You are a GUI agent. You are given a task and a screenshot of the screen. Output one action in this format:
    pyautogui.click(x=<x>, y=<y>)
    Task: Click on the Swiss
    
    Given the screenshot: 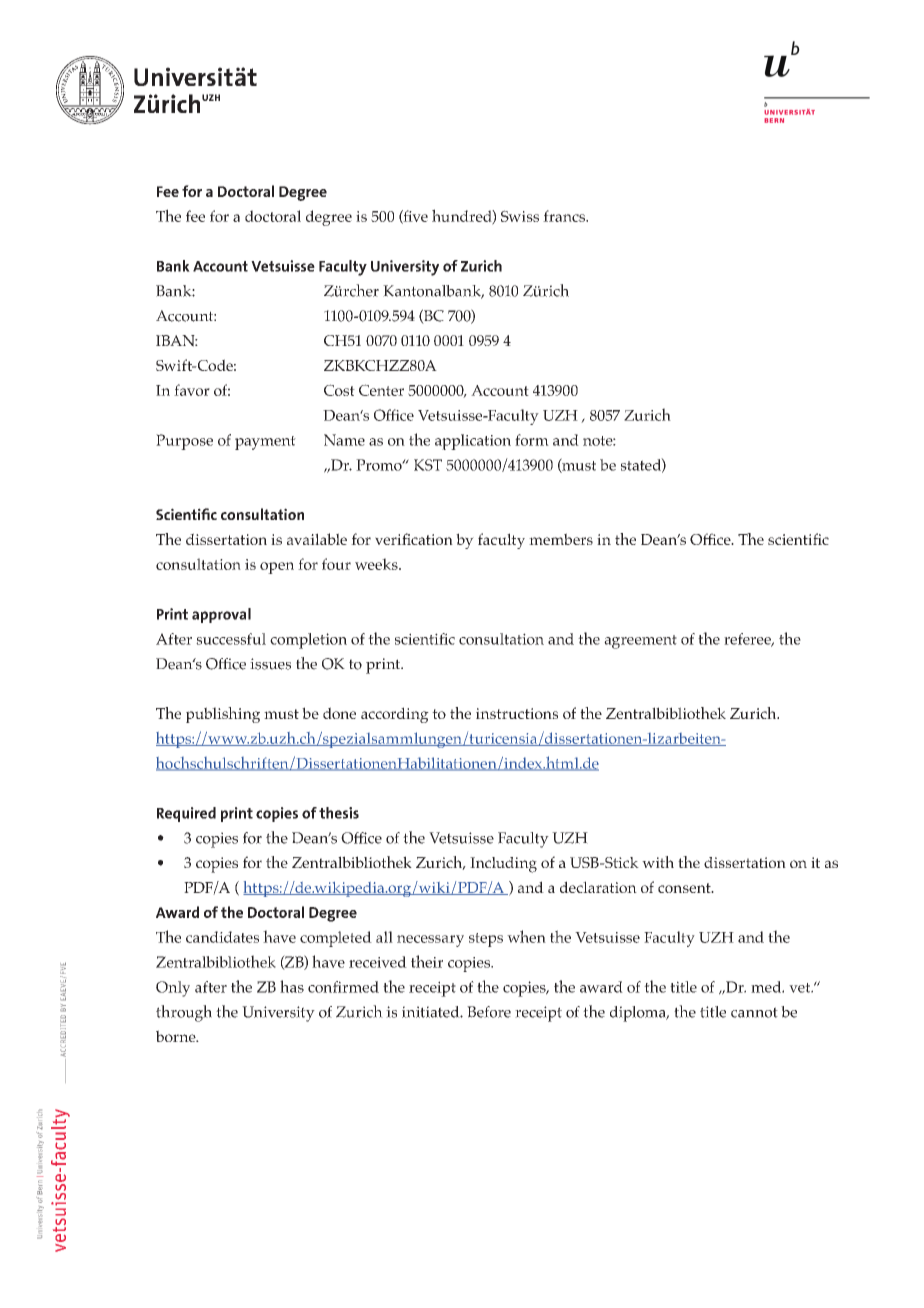 What is the action you would take?
    pyautogui.click(x=520, y=216)
